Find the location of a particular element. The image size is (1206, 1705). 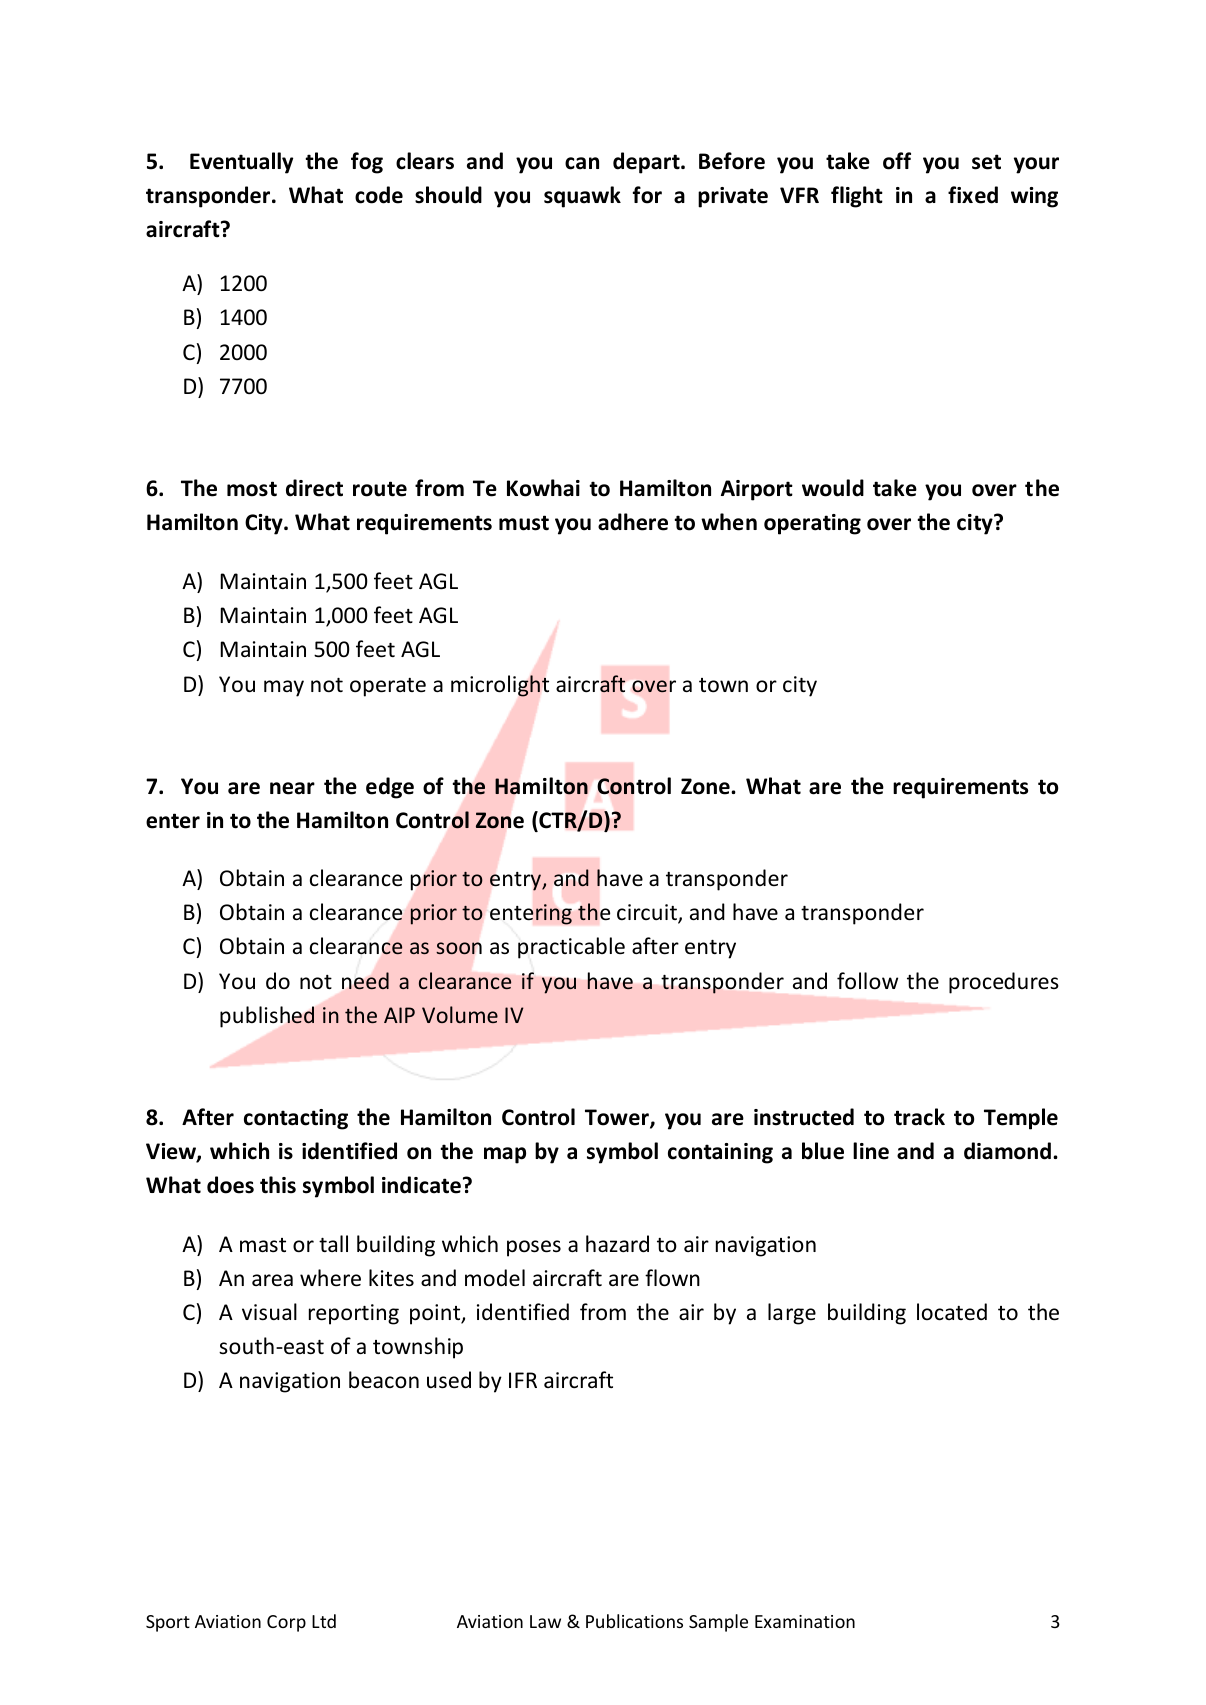

adhere is located at coordinates (633, 522).
